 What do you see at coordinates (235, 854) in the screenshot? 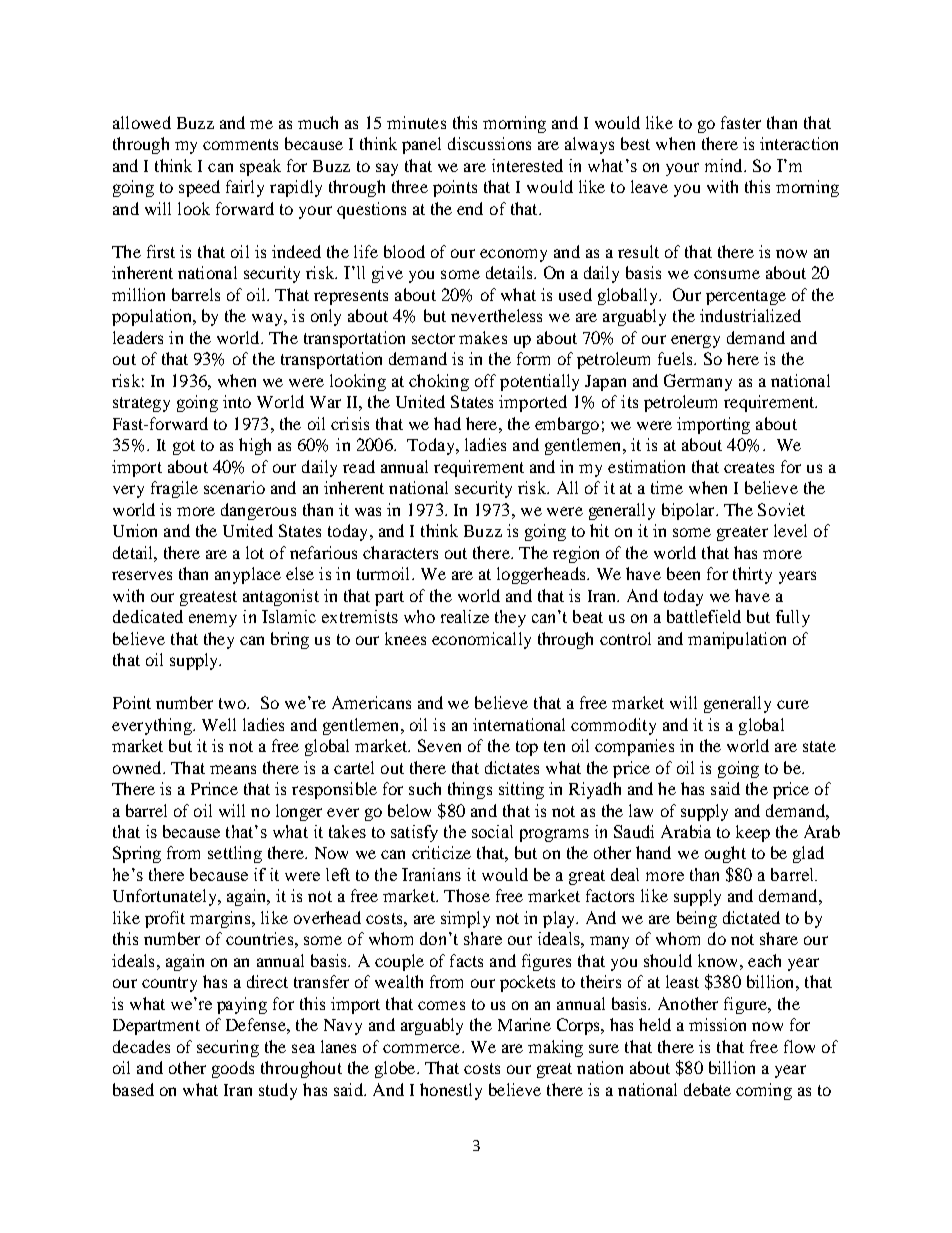
I see `settling` at bounding box center [235, 854].
